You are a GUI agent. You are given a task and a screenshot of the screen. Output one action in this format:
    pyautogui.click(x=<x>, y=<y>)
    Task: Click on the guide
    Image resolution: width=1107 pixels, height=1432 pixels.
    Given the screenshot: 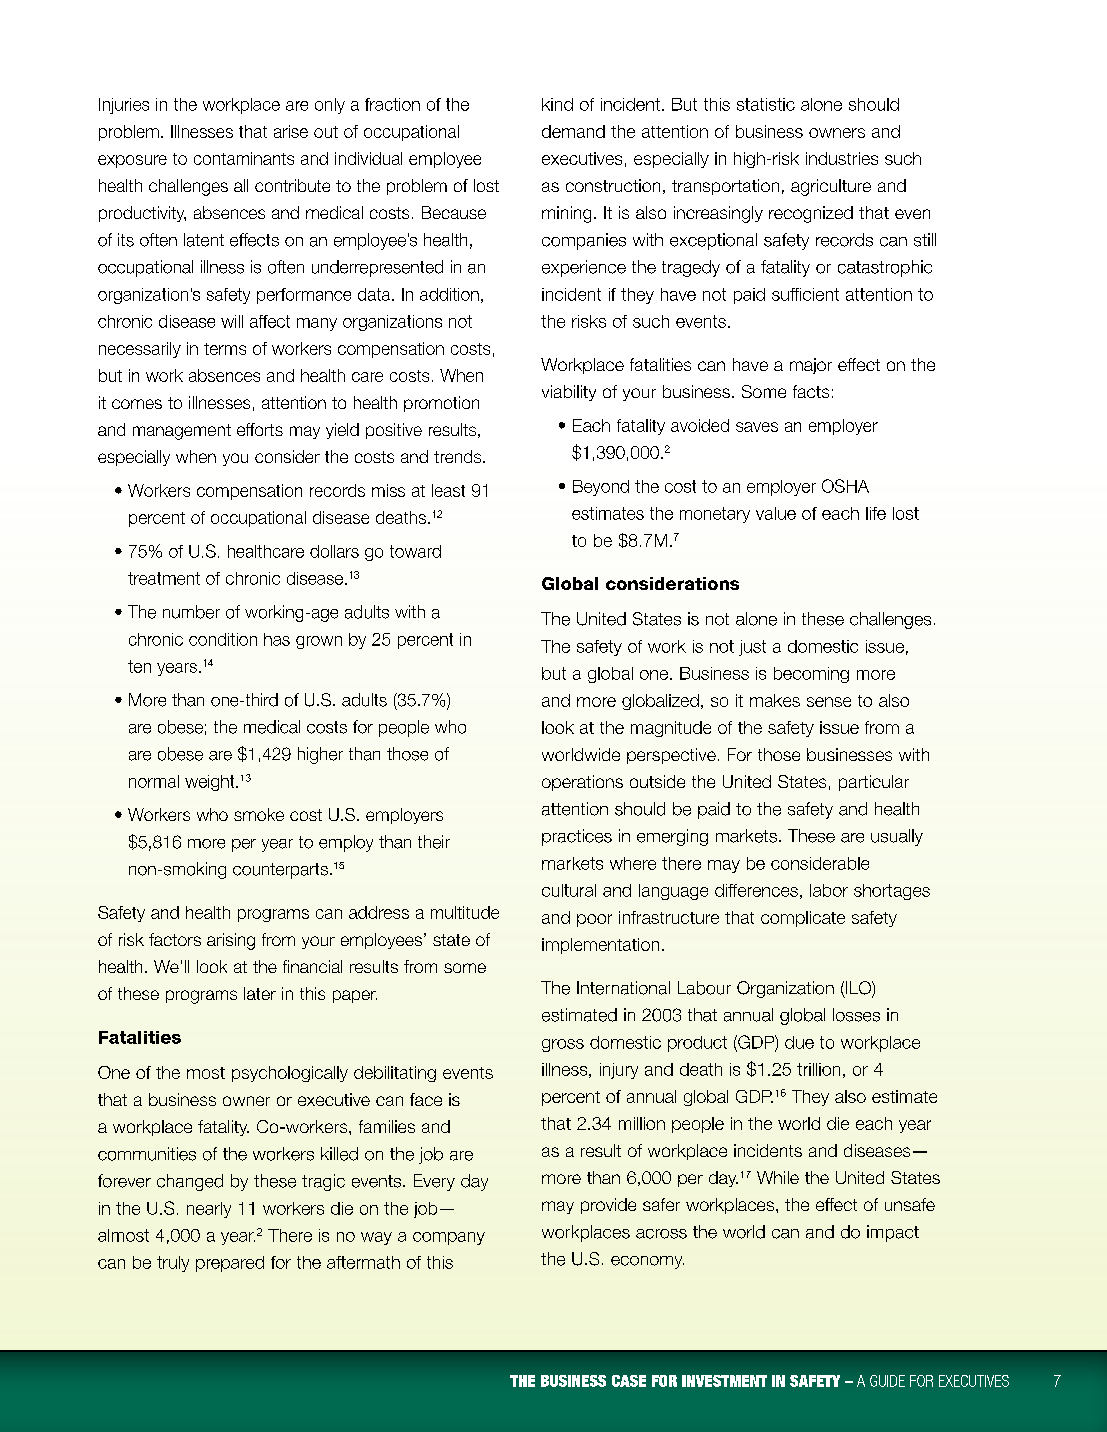 What is the action you would take?
    pyautogui.click(x=887, y=1381)
